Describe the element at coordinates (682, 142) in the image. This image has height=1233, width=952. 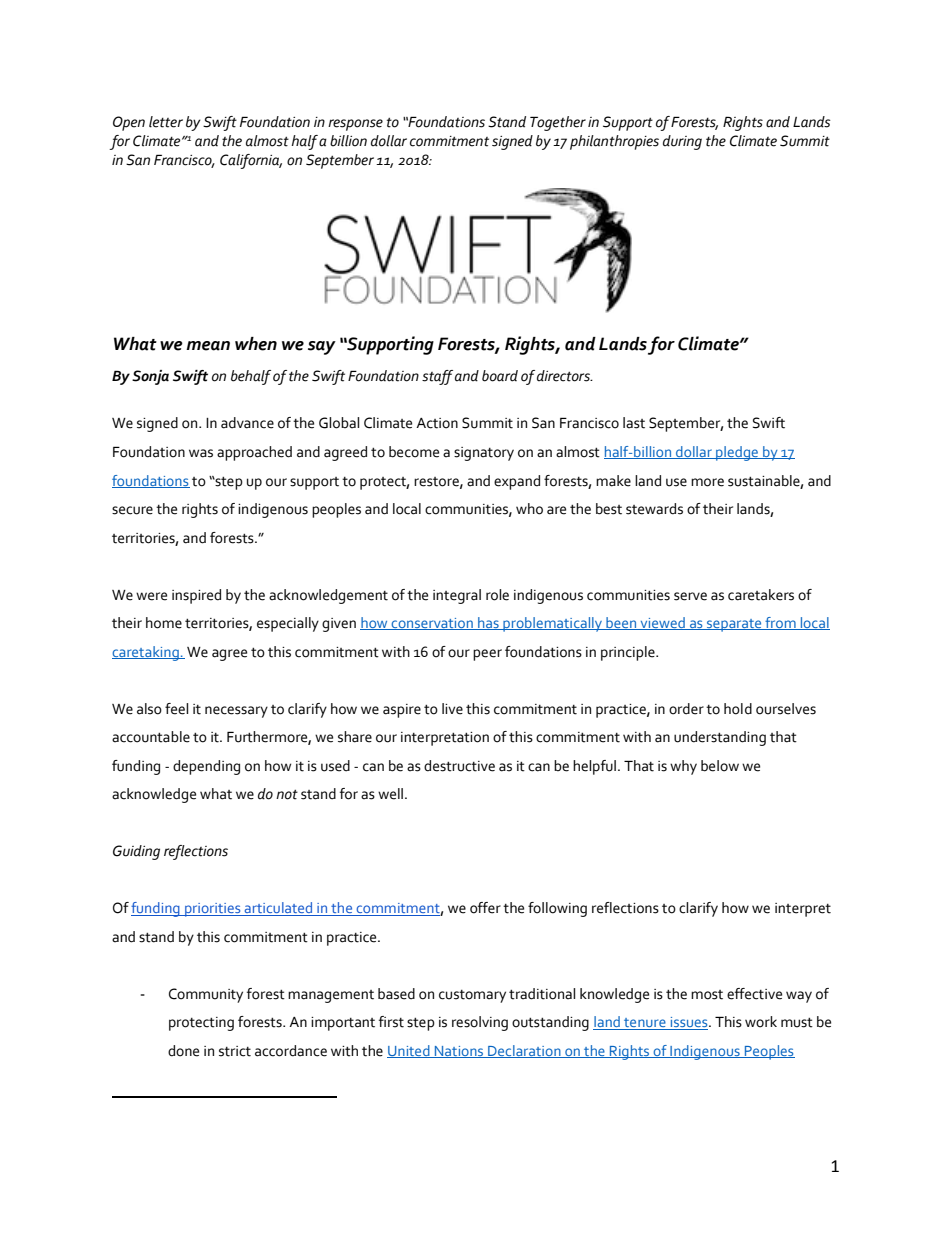
I see `during` at that location.
